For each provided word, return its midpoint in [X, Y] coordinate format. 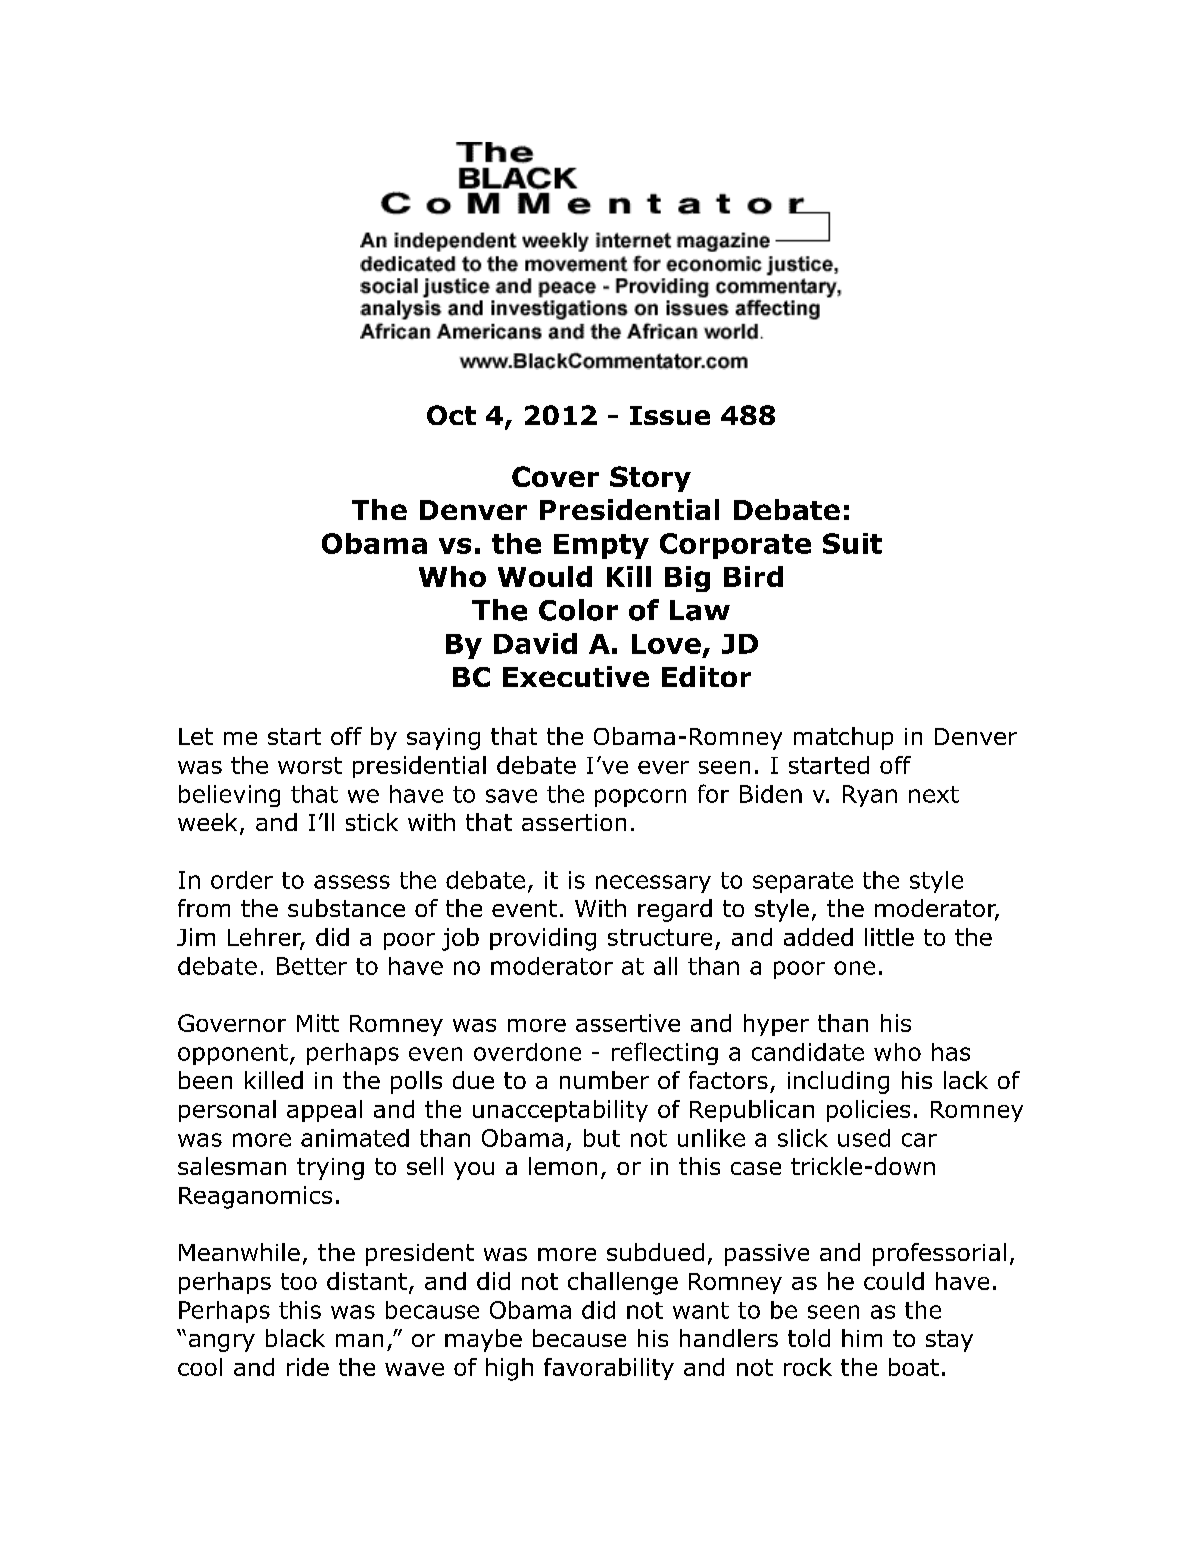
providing [543, 939]
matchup [843, 738]
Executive [576, 676]
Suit [852, 543]
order [242, 880]
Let [196, 736]
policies [868, 1111]
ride [308, 1367]
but [602, 1138]
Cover [555, 476]
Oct [451, 415]
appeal [324, 1111]
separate [803, 882]
